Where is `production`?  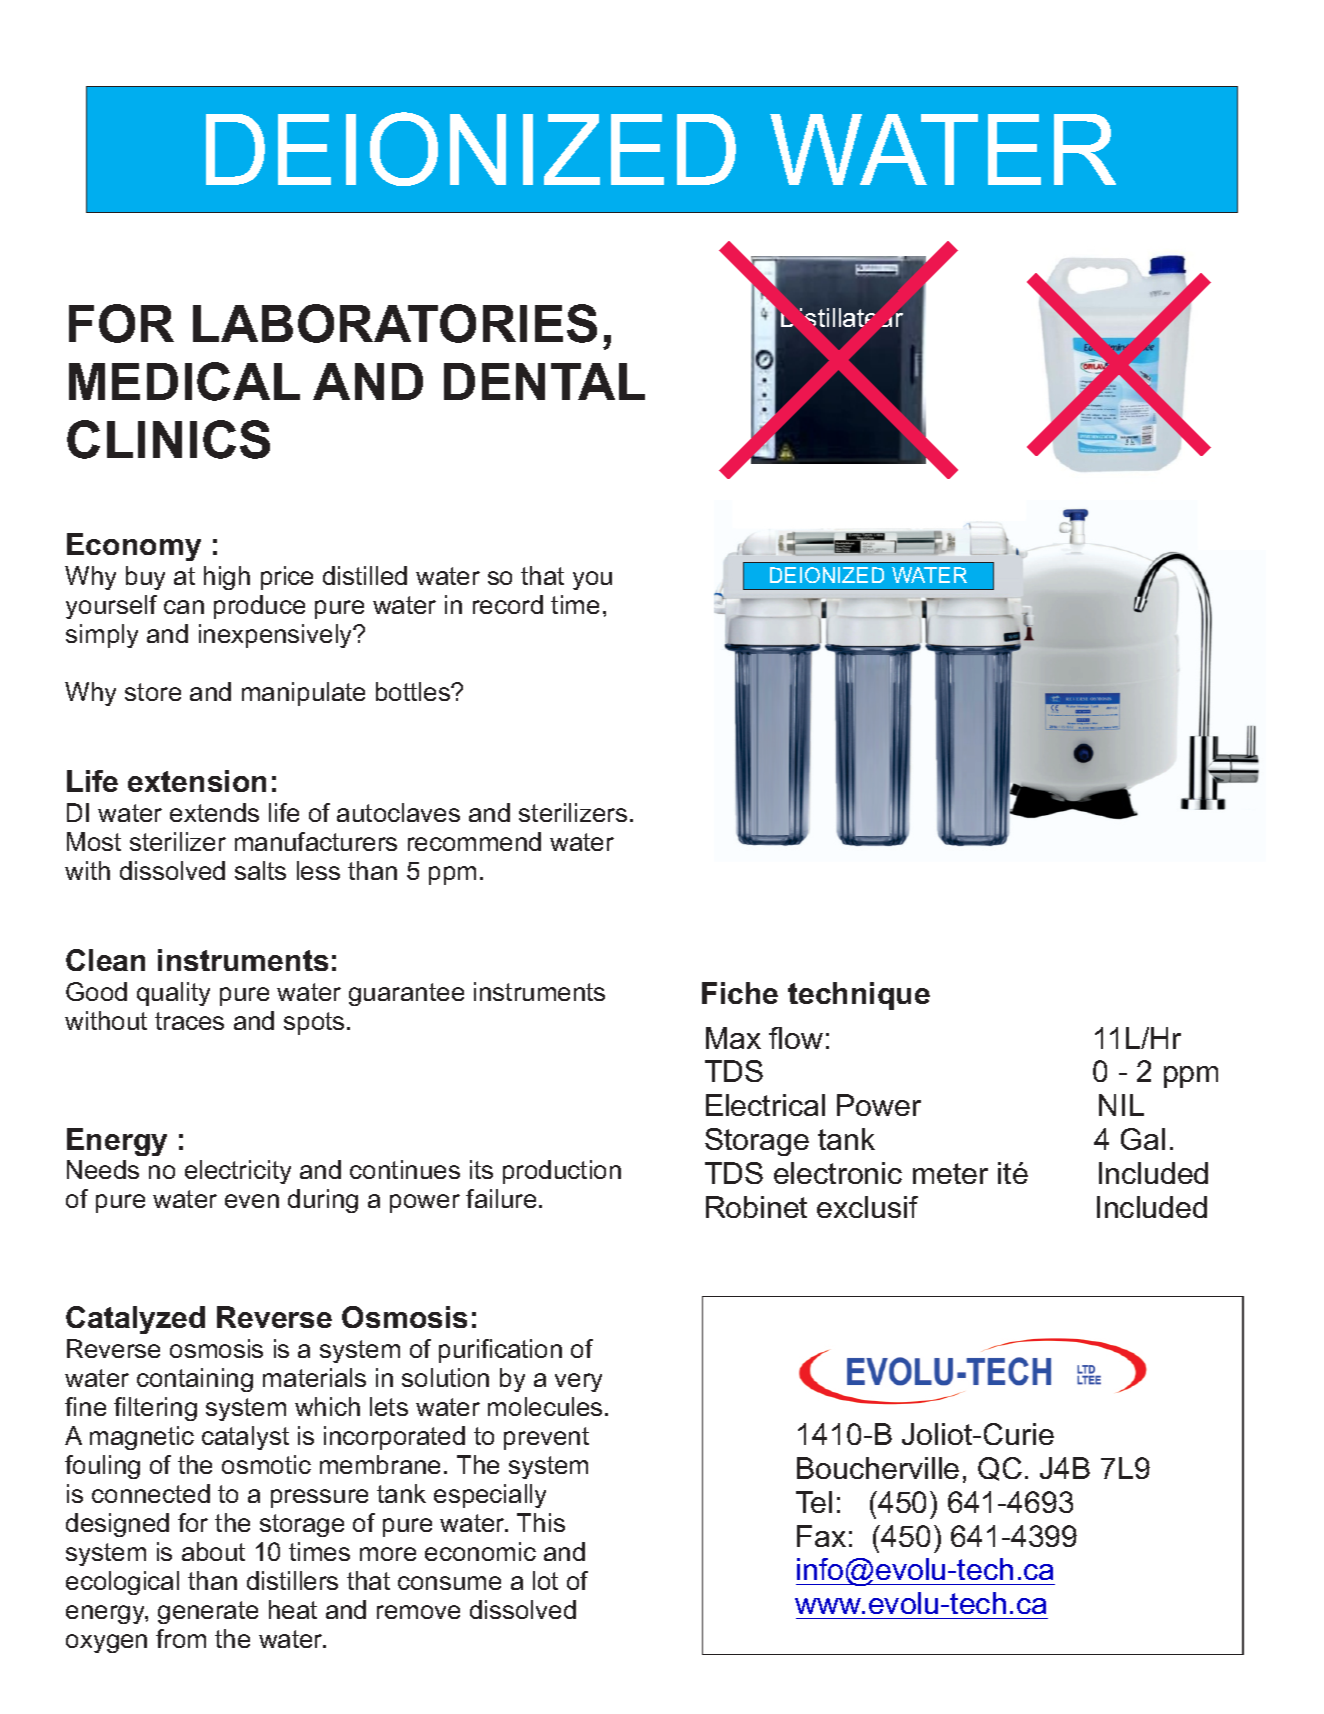
production is located at coordinates (562, 1172).
